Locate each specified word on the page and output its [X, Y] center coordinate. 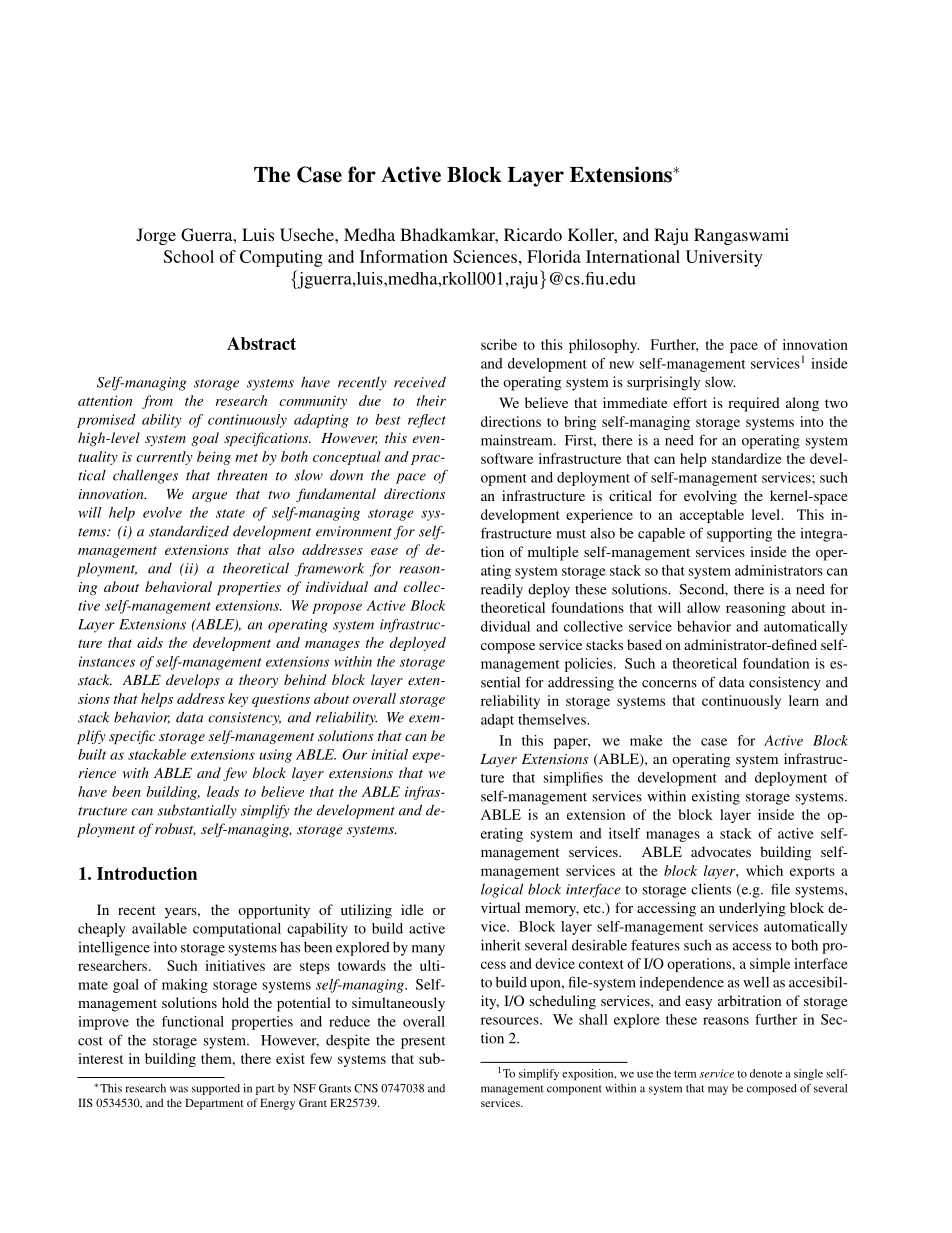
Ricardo [533, 234]
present [423, 1042]
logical [502, 890]
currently [164, 458]
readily [502, 591]
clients [711, 889]
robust [175, 829]
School [189, 256]
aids [150, 642]
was [179, 1089]
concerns [669, 684]
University [724, 258]
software [507, 458]
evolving [710, 497]
